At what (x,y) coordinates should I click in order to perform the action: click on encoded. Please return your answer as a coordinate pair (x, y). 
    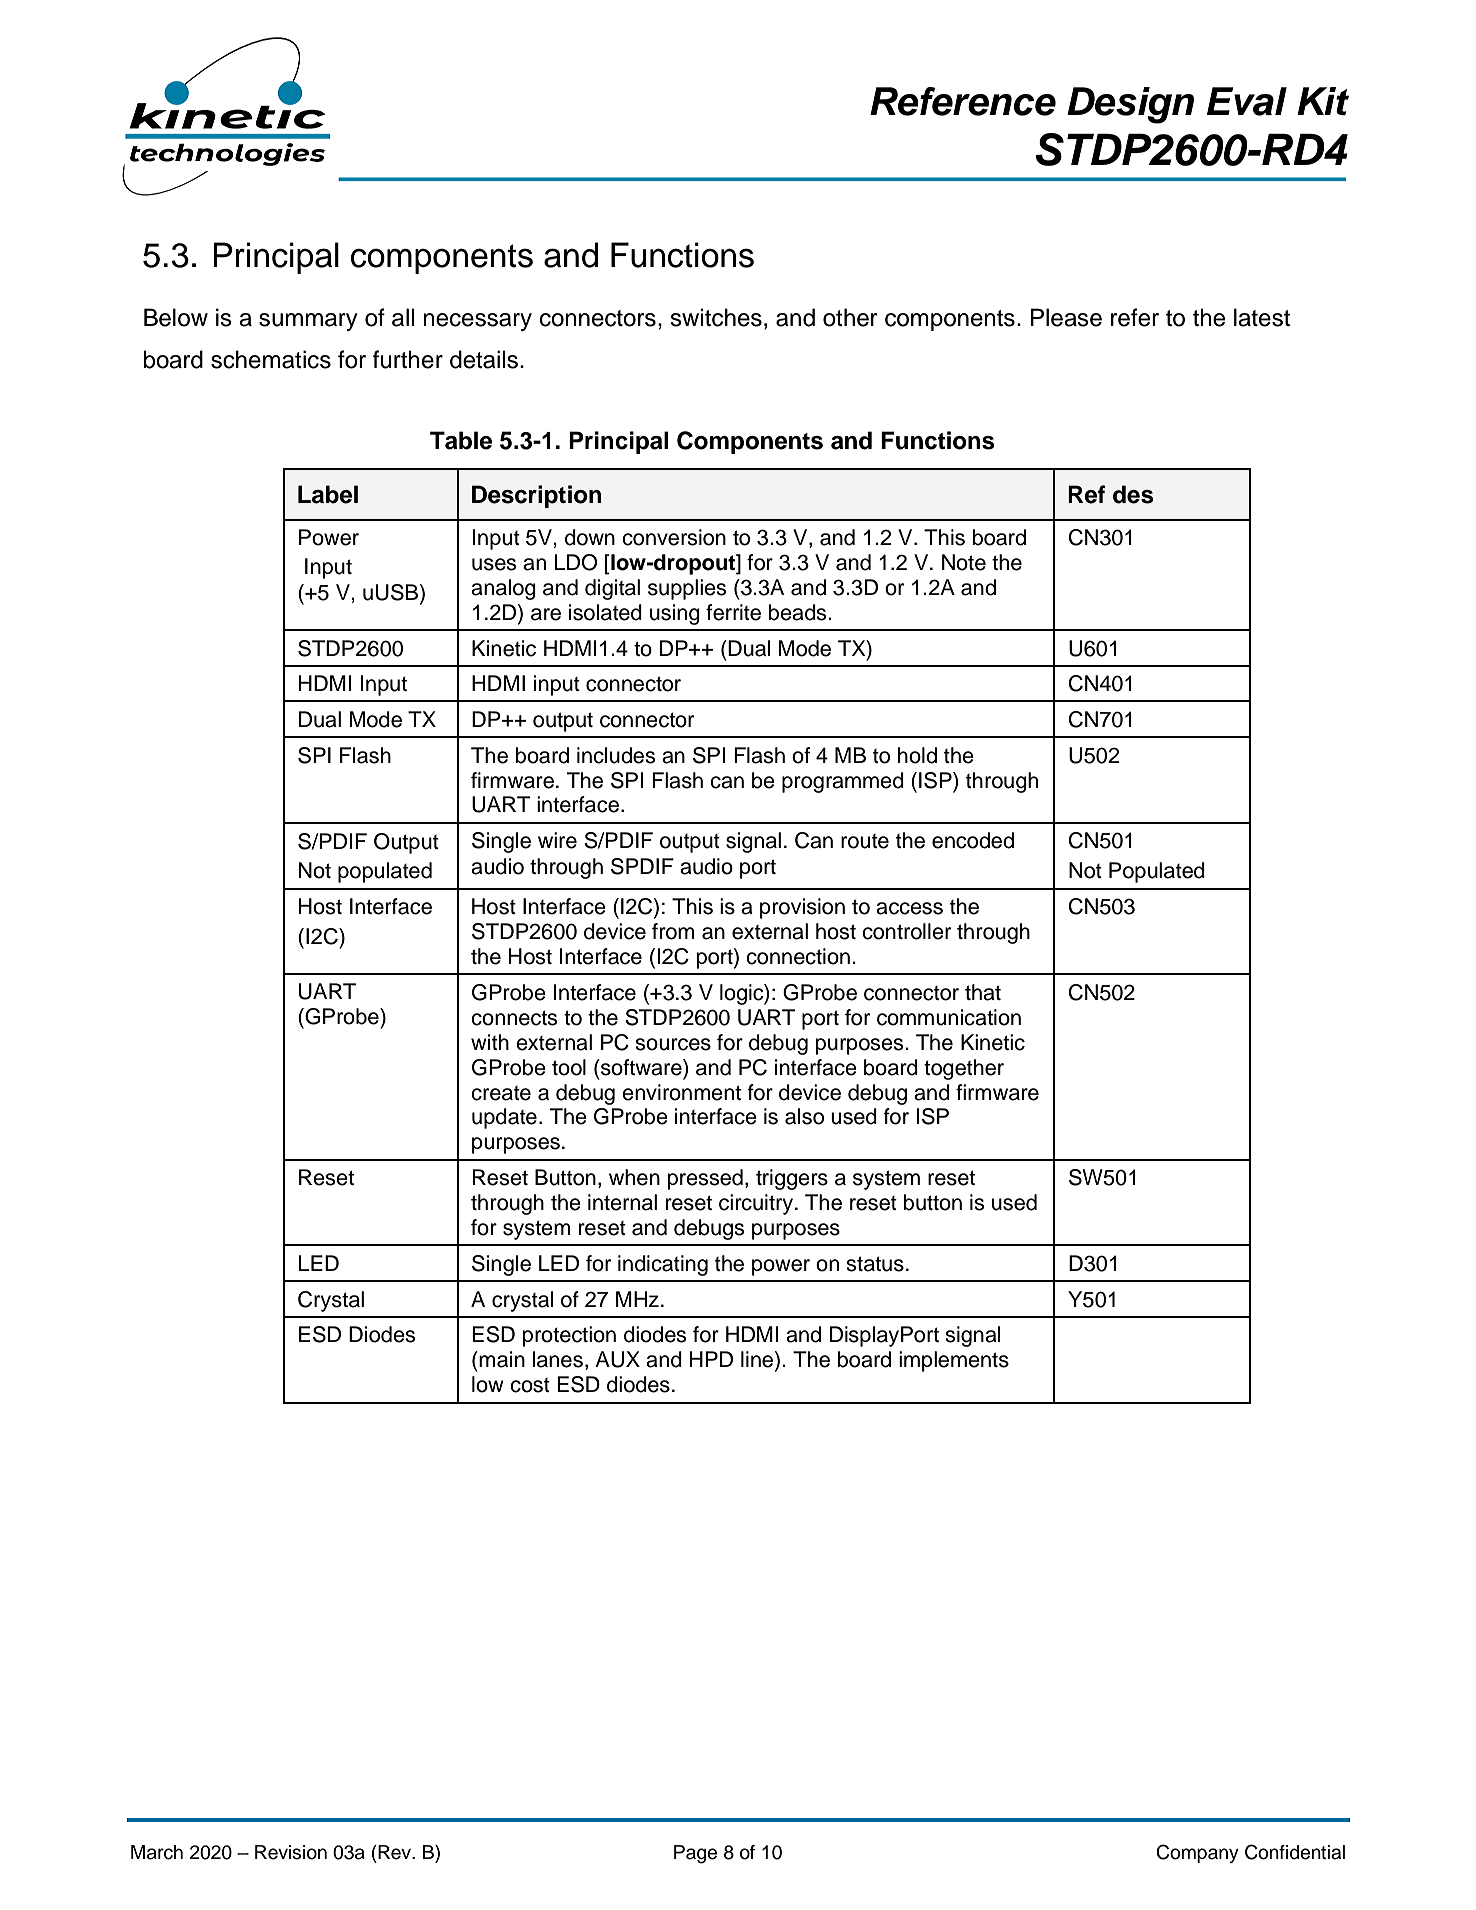
    Looking at the image, I should click on (973, 840).
